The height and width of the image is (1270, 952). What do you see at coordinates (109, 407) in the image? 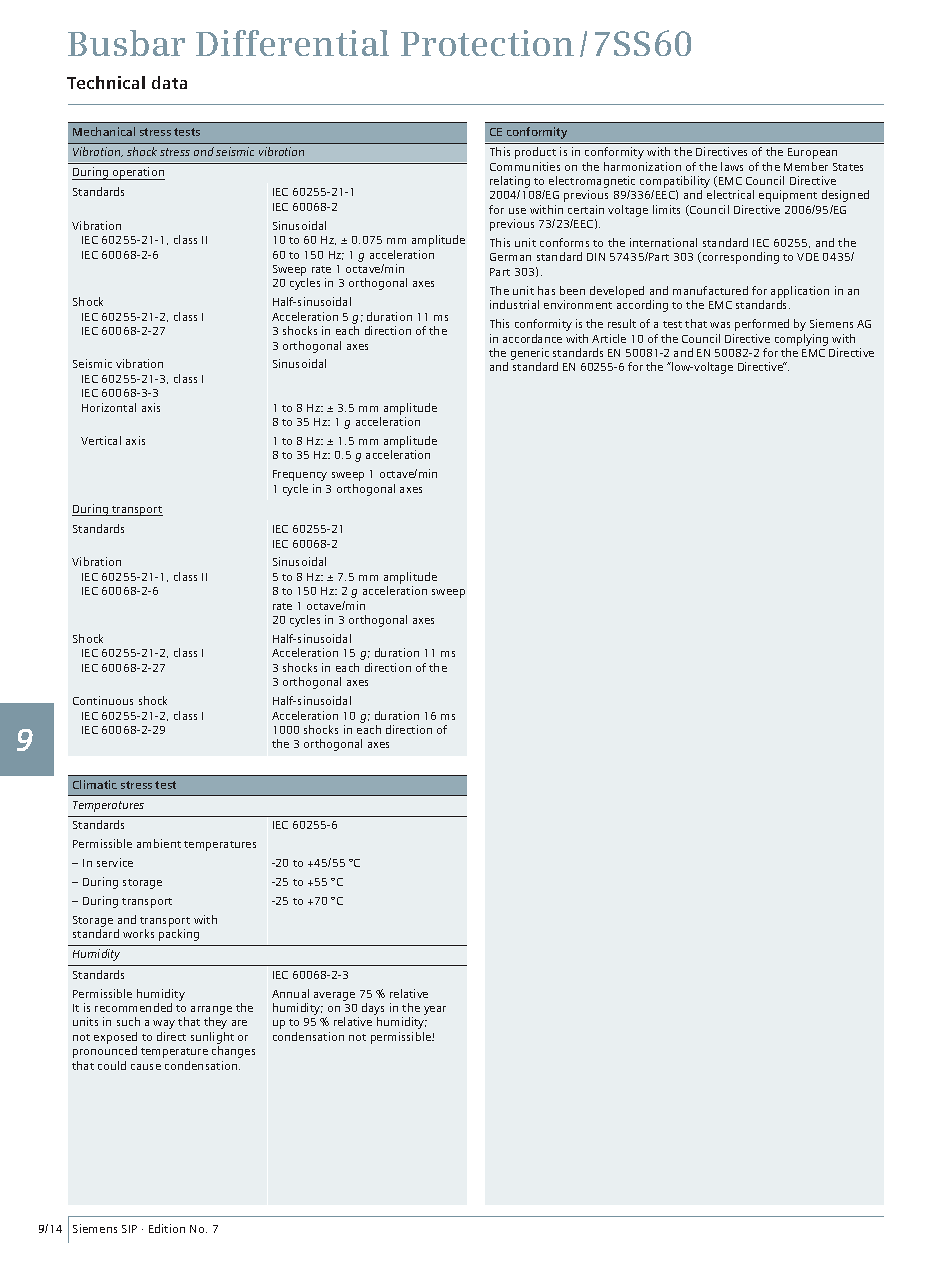
I see `Horizontal` at bounding box center [109, 407].
